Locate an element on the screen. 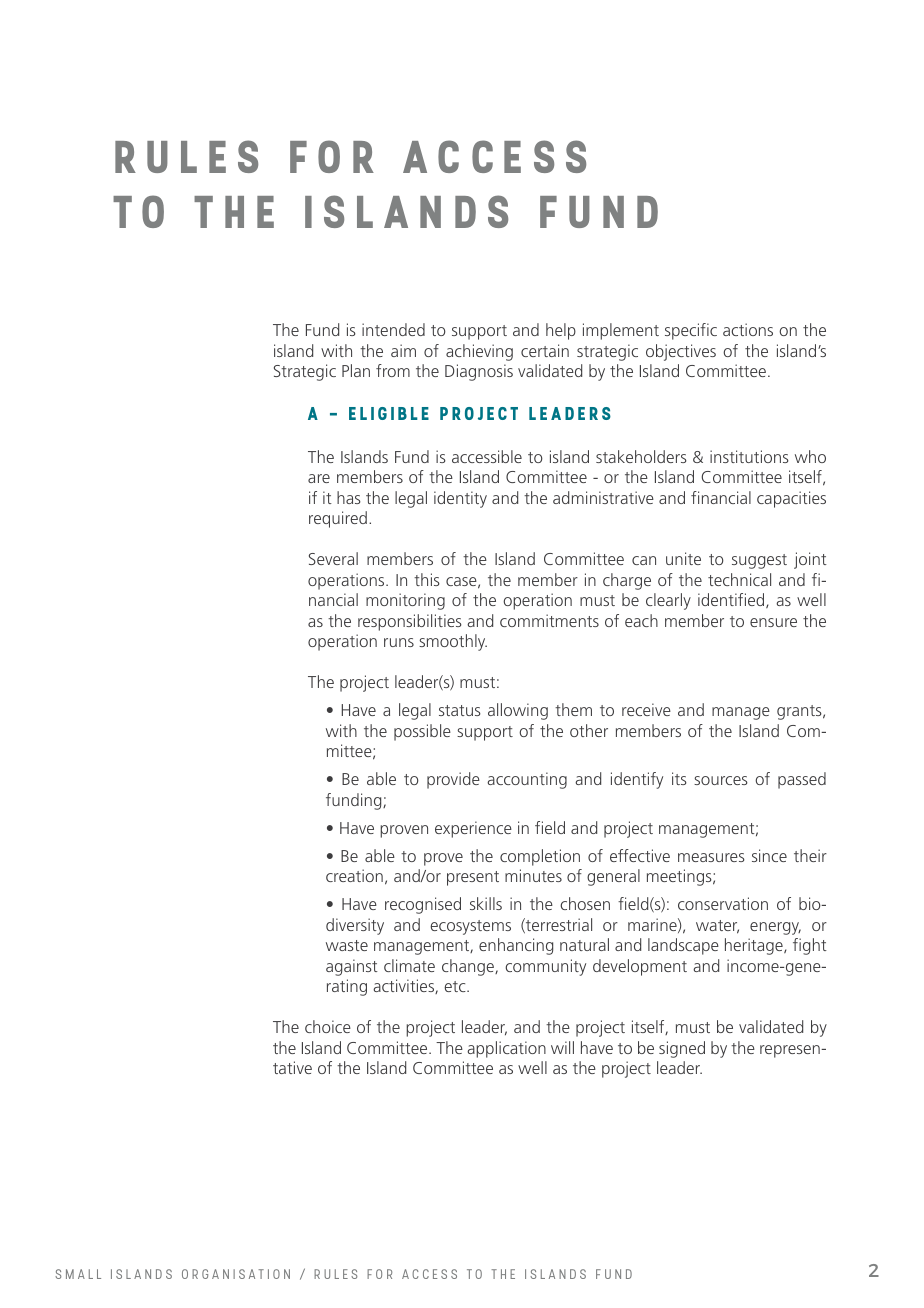  actions is located at coordinates (748, 329).
